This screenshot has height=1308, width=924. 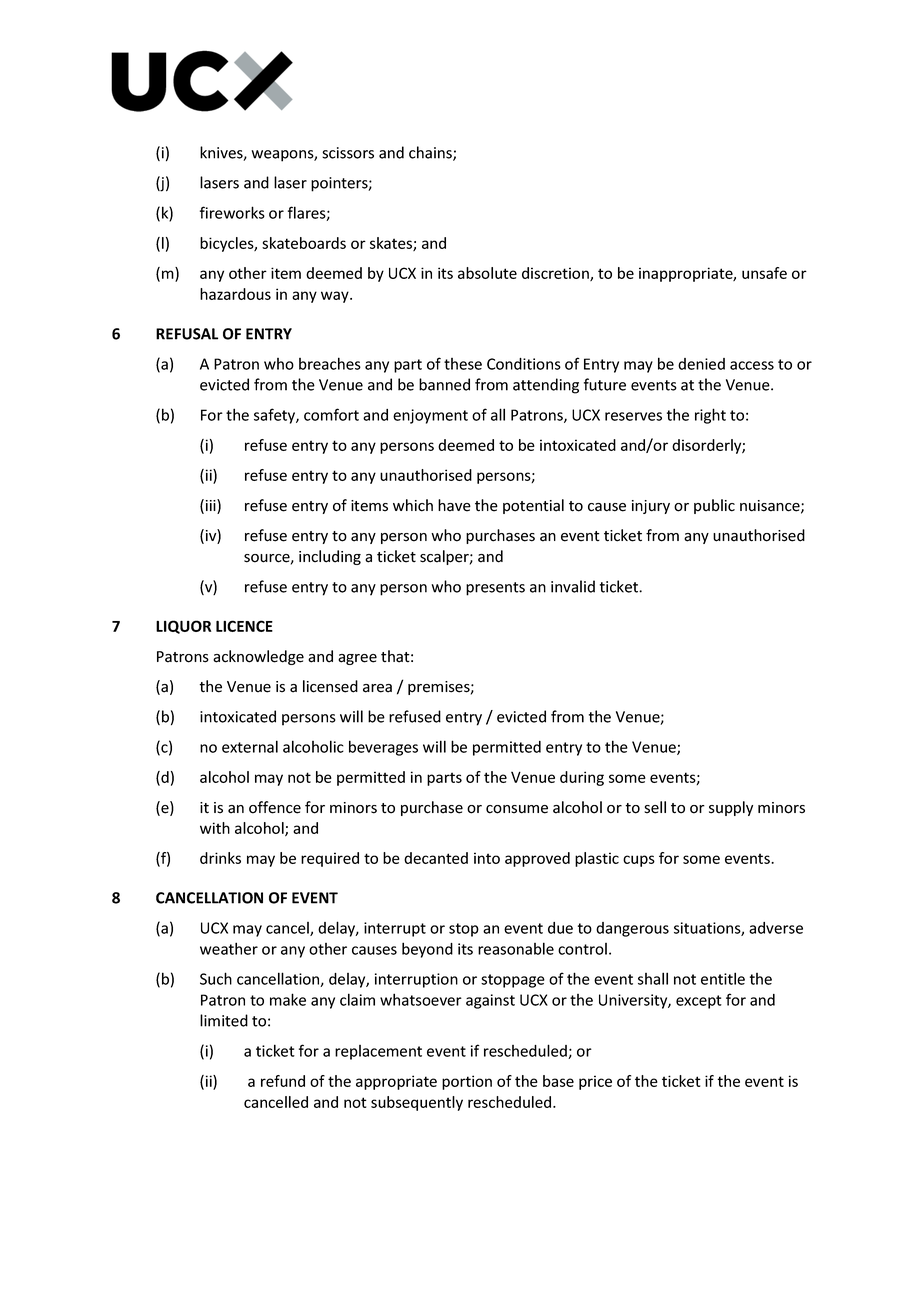 What do you see at coordinates (573, 586) in the screenshot?
I see `invalid` at bounding box center [573, 586].
